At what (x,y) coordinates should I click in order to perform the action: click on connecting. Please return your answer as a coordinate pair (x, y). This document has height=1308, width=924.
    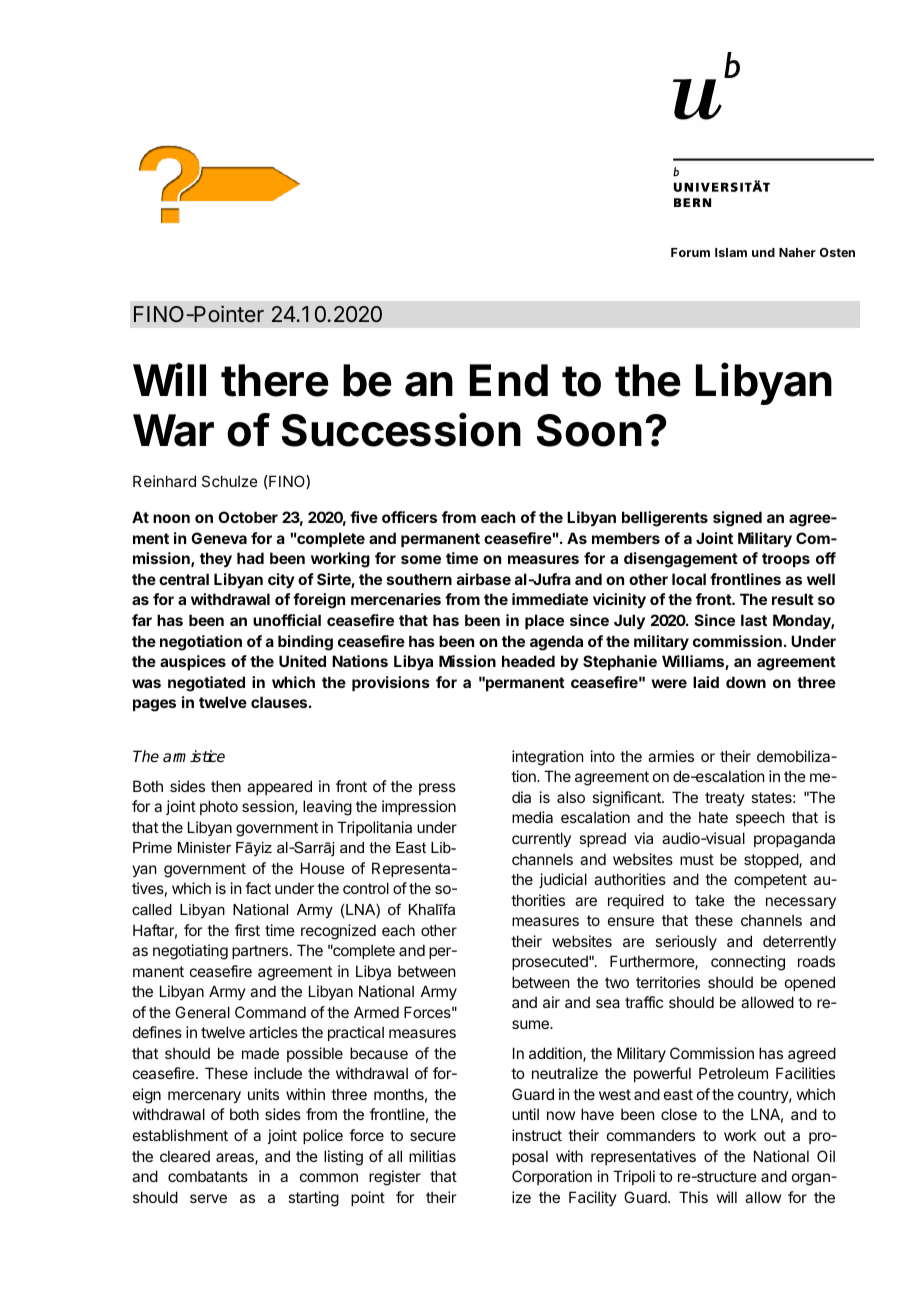
    Looking at the image, I should click on (748, 963).
